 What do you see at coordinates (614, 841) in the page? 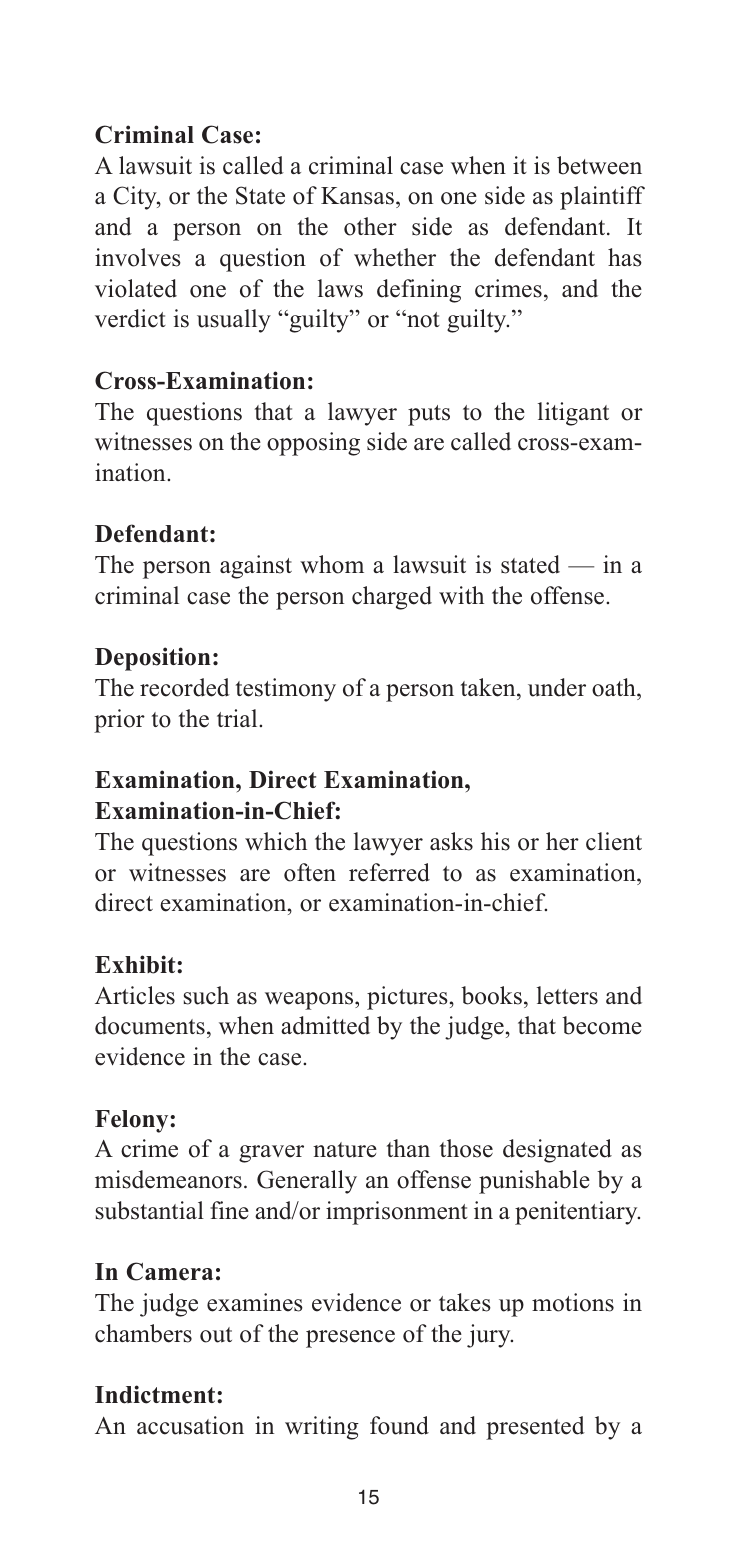
I see `client` at bounding box center [614, 841].
